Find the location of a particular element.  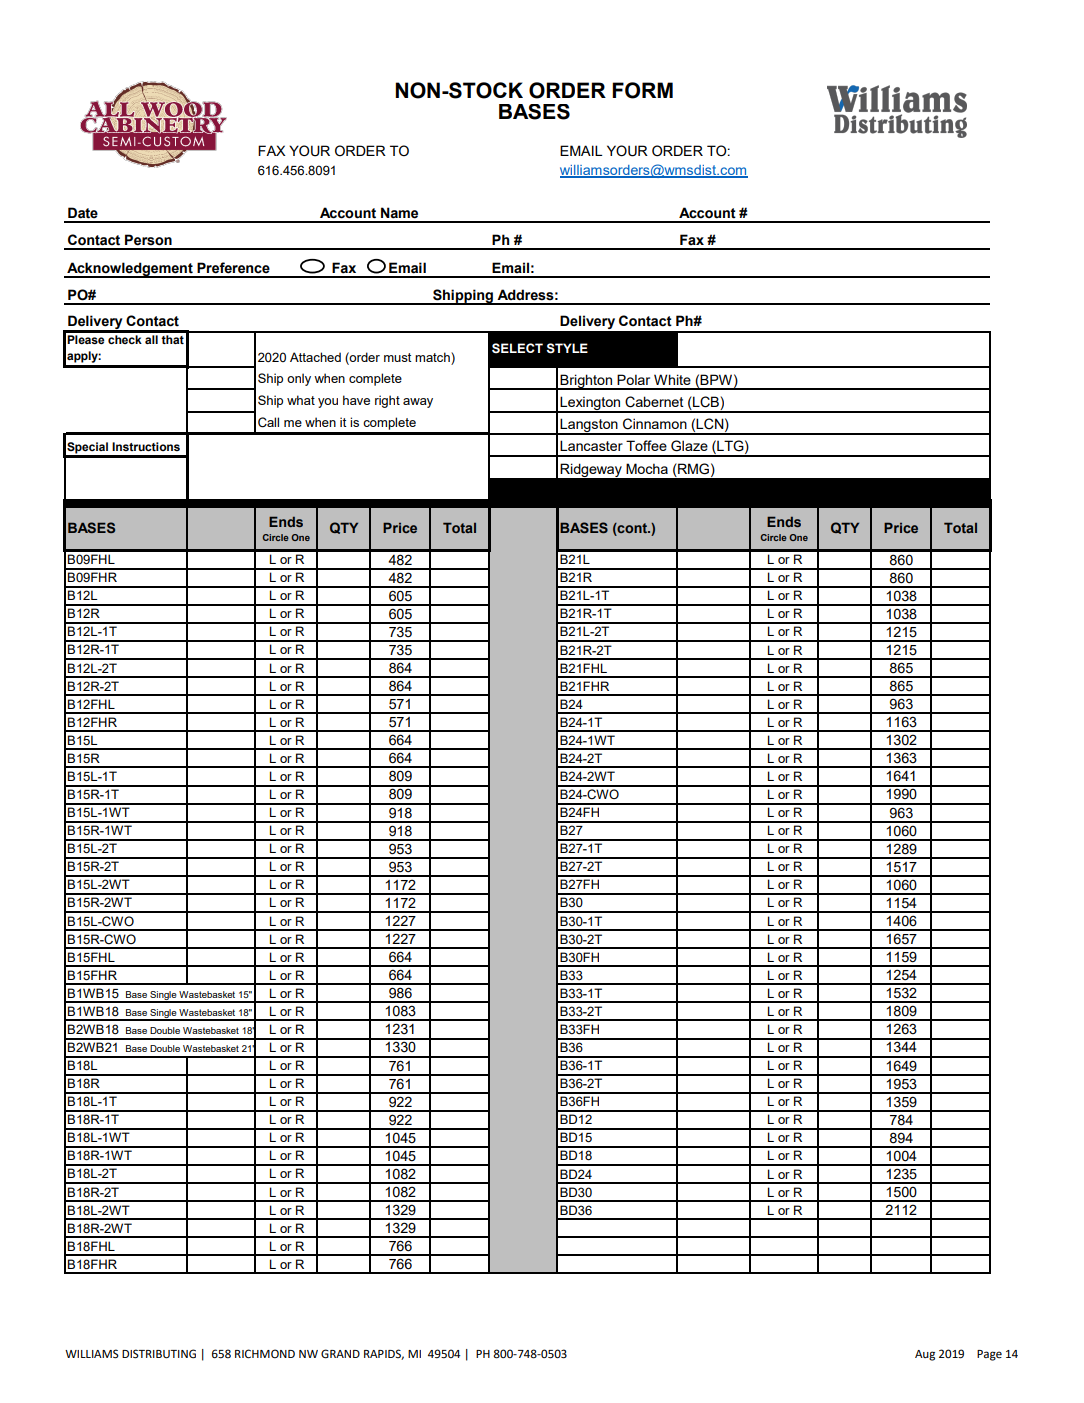

Date is located at coordinates (83, 213).
